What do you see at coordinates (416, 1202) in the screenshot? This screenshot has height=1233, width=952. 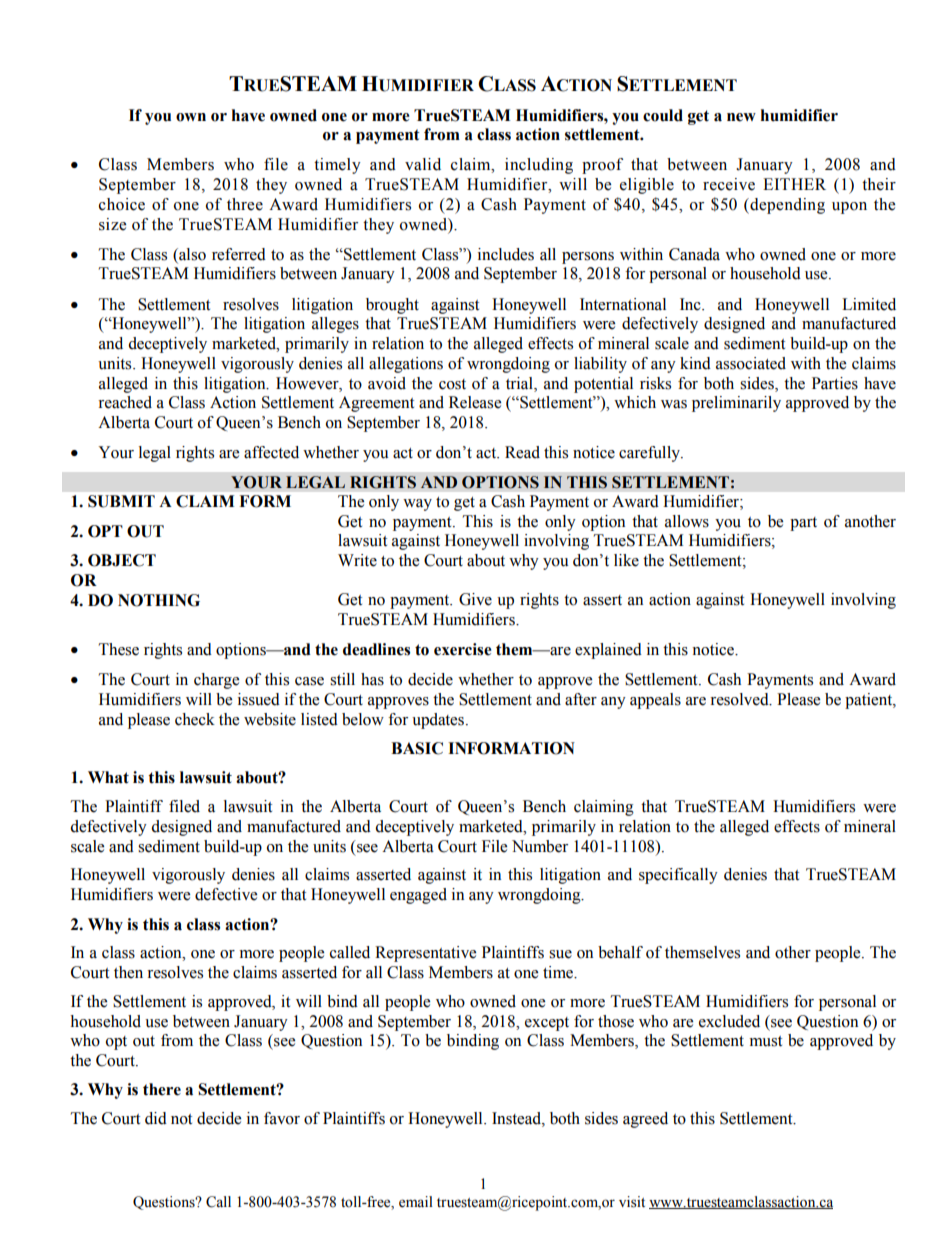 I see `email` at bounding box center [416, 1202].
